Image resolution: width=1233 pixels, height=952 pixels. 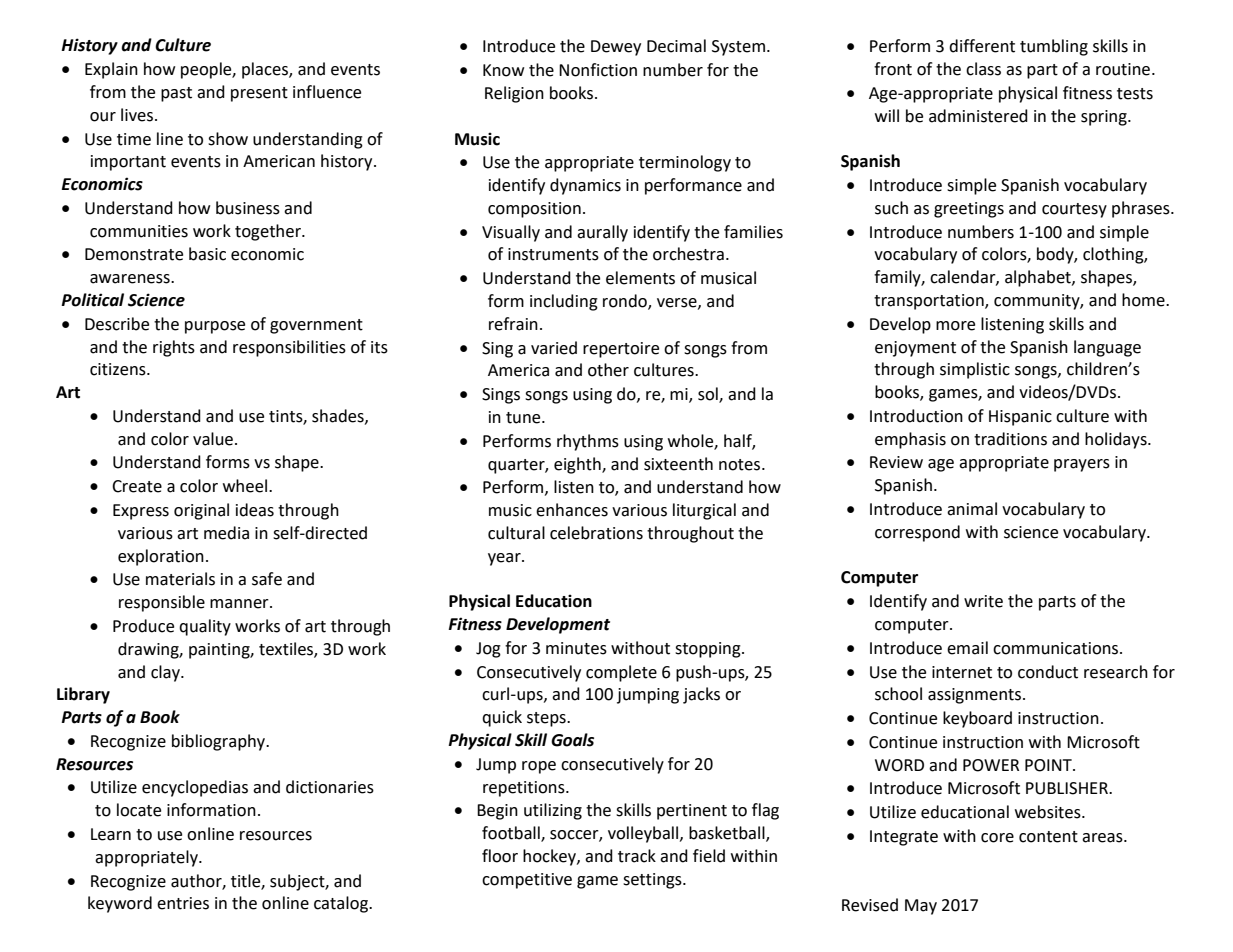 I want to click on places, so click(x=266, y=70).
